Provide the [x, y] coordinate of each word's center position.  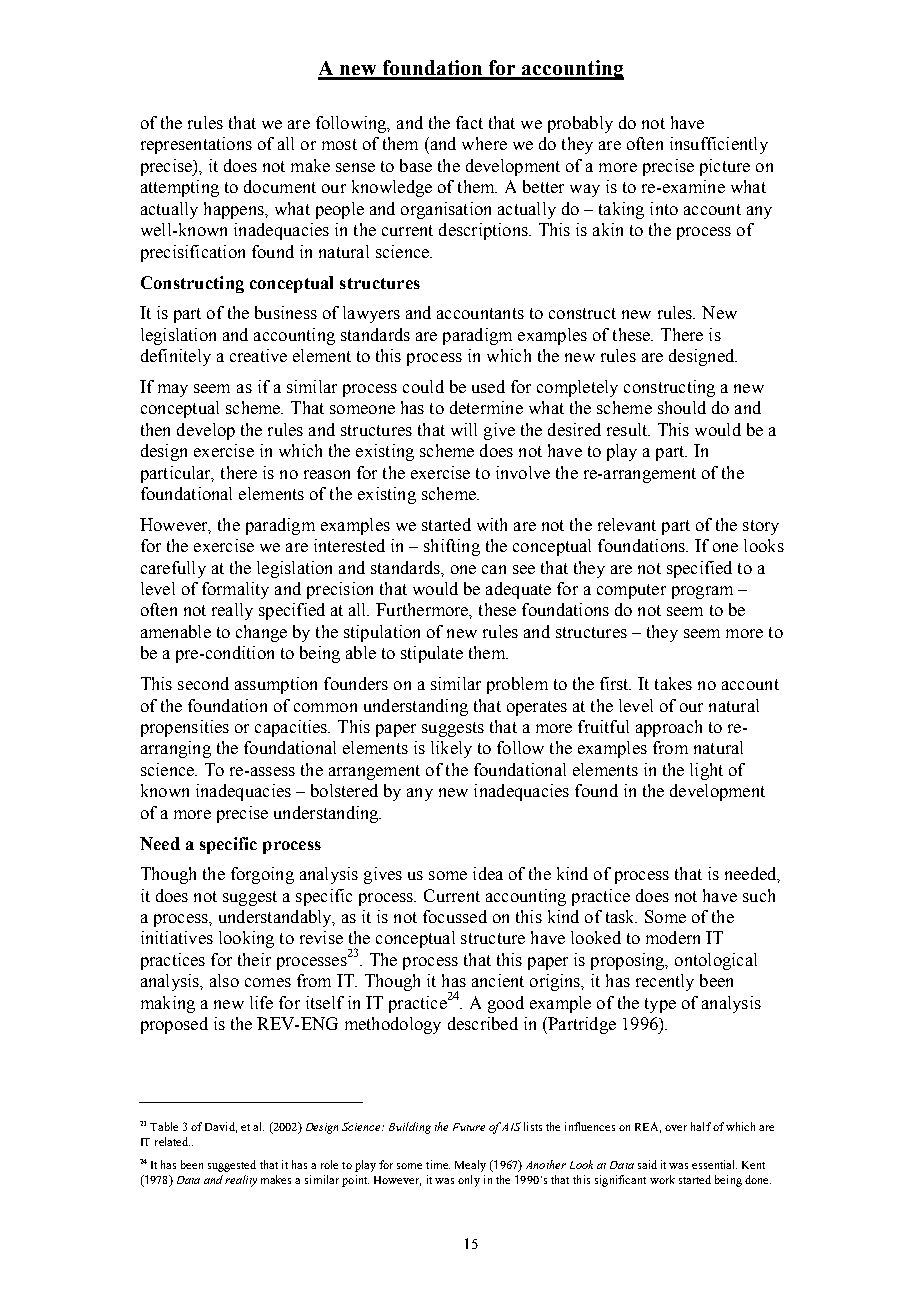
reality [241, 1181]
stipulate [432, 654]
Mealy [470, 1166]
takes [673, 683]
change [261, 633]
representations [196, 145]
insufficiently [719, 145]
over [676, 1128]
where [484, 143]
